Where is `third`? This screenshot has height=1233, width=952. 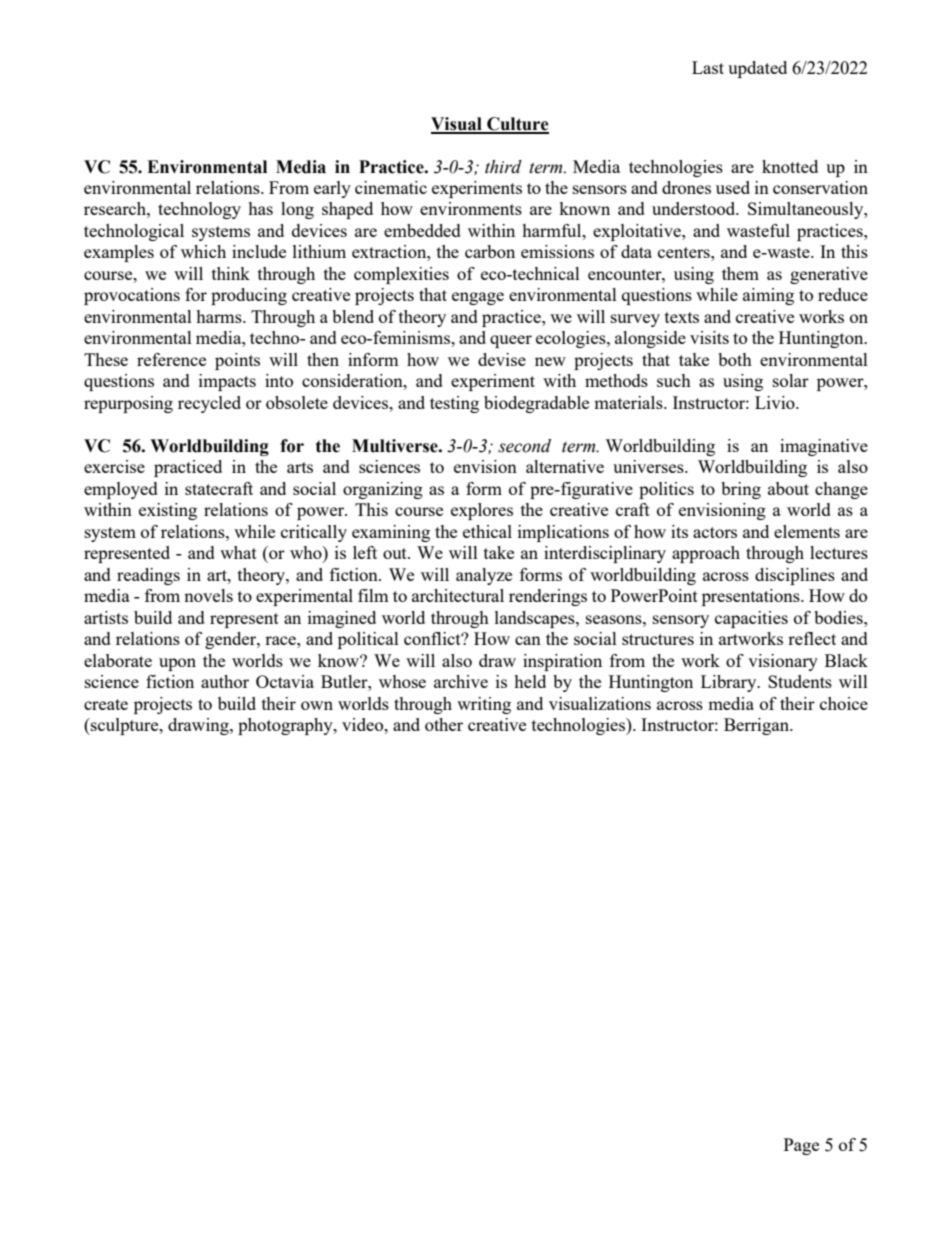 third is located at coordinates (503, 167).
